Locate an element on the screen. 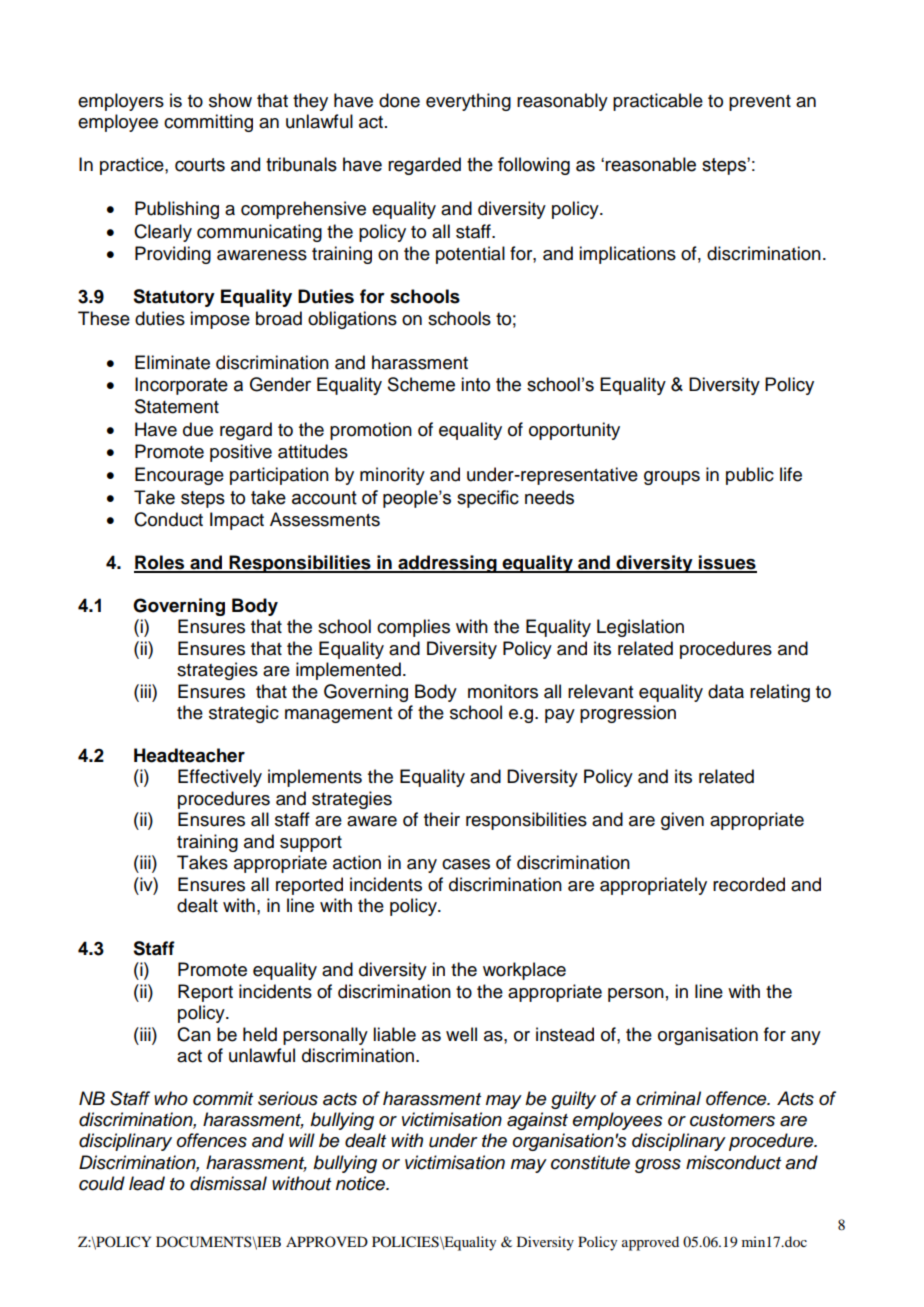  Effectively is located at coordinates (220, 778).
